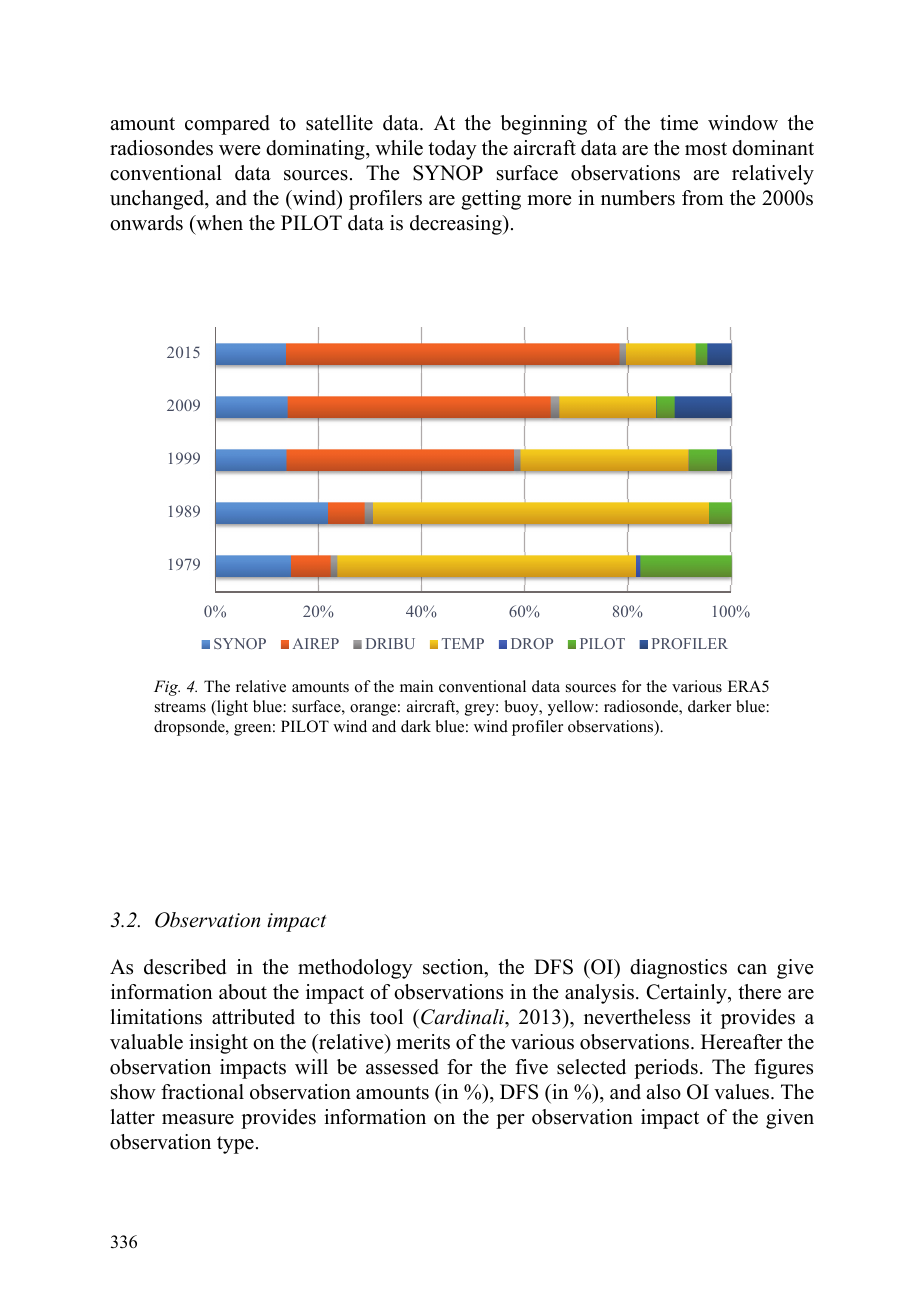  Describe the element at coordinates (706, 149) in the screenshot. I see `most` at that location.
